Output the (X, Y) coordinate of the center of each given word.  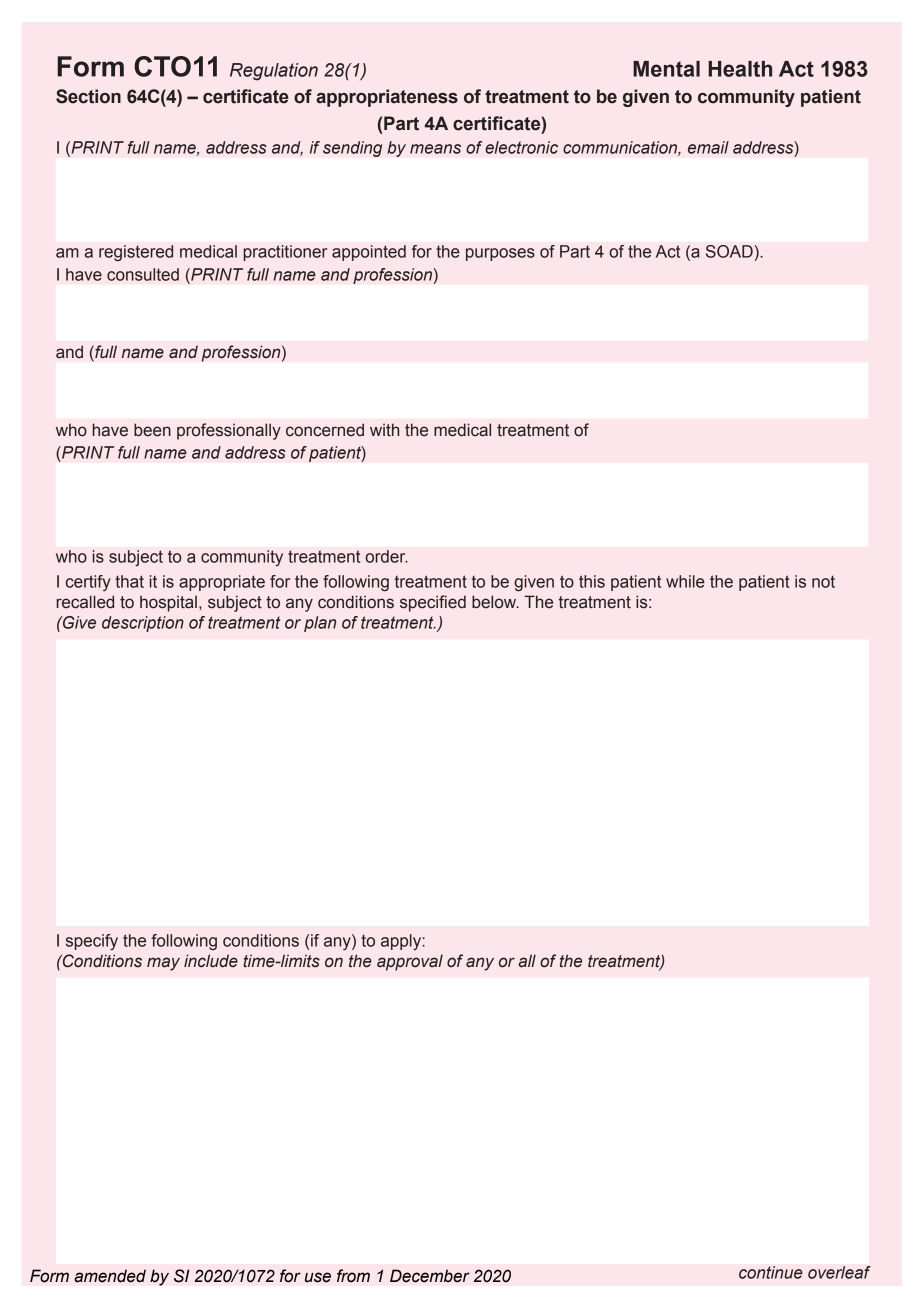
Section (88, 96)
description (143, 624)
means (435, 149)
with (384, 430)
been (152, 430)
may (163, 964)
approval (410, 962)
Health (740, 69)
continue (771, 1272)
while (685, 581)
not (823, 581)
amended (110, 1276)
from (353, 1276)
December (430, 1276)
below (495, 602)
